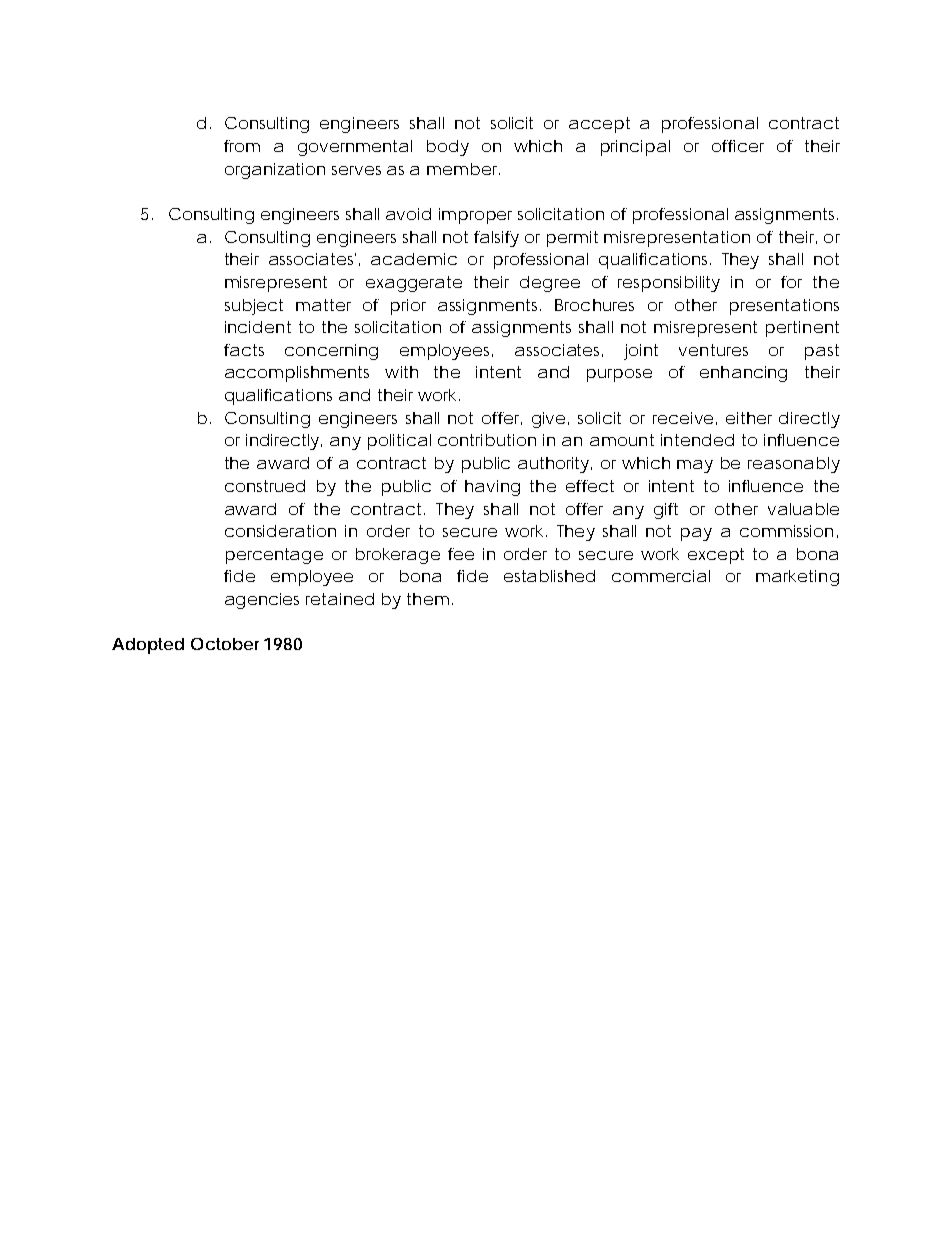  Describe the element at coordinates (430, 599) in the document. I see `them` at that location.
